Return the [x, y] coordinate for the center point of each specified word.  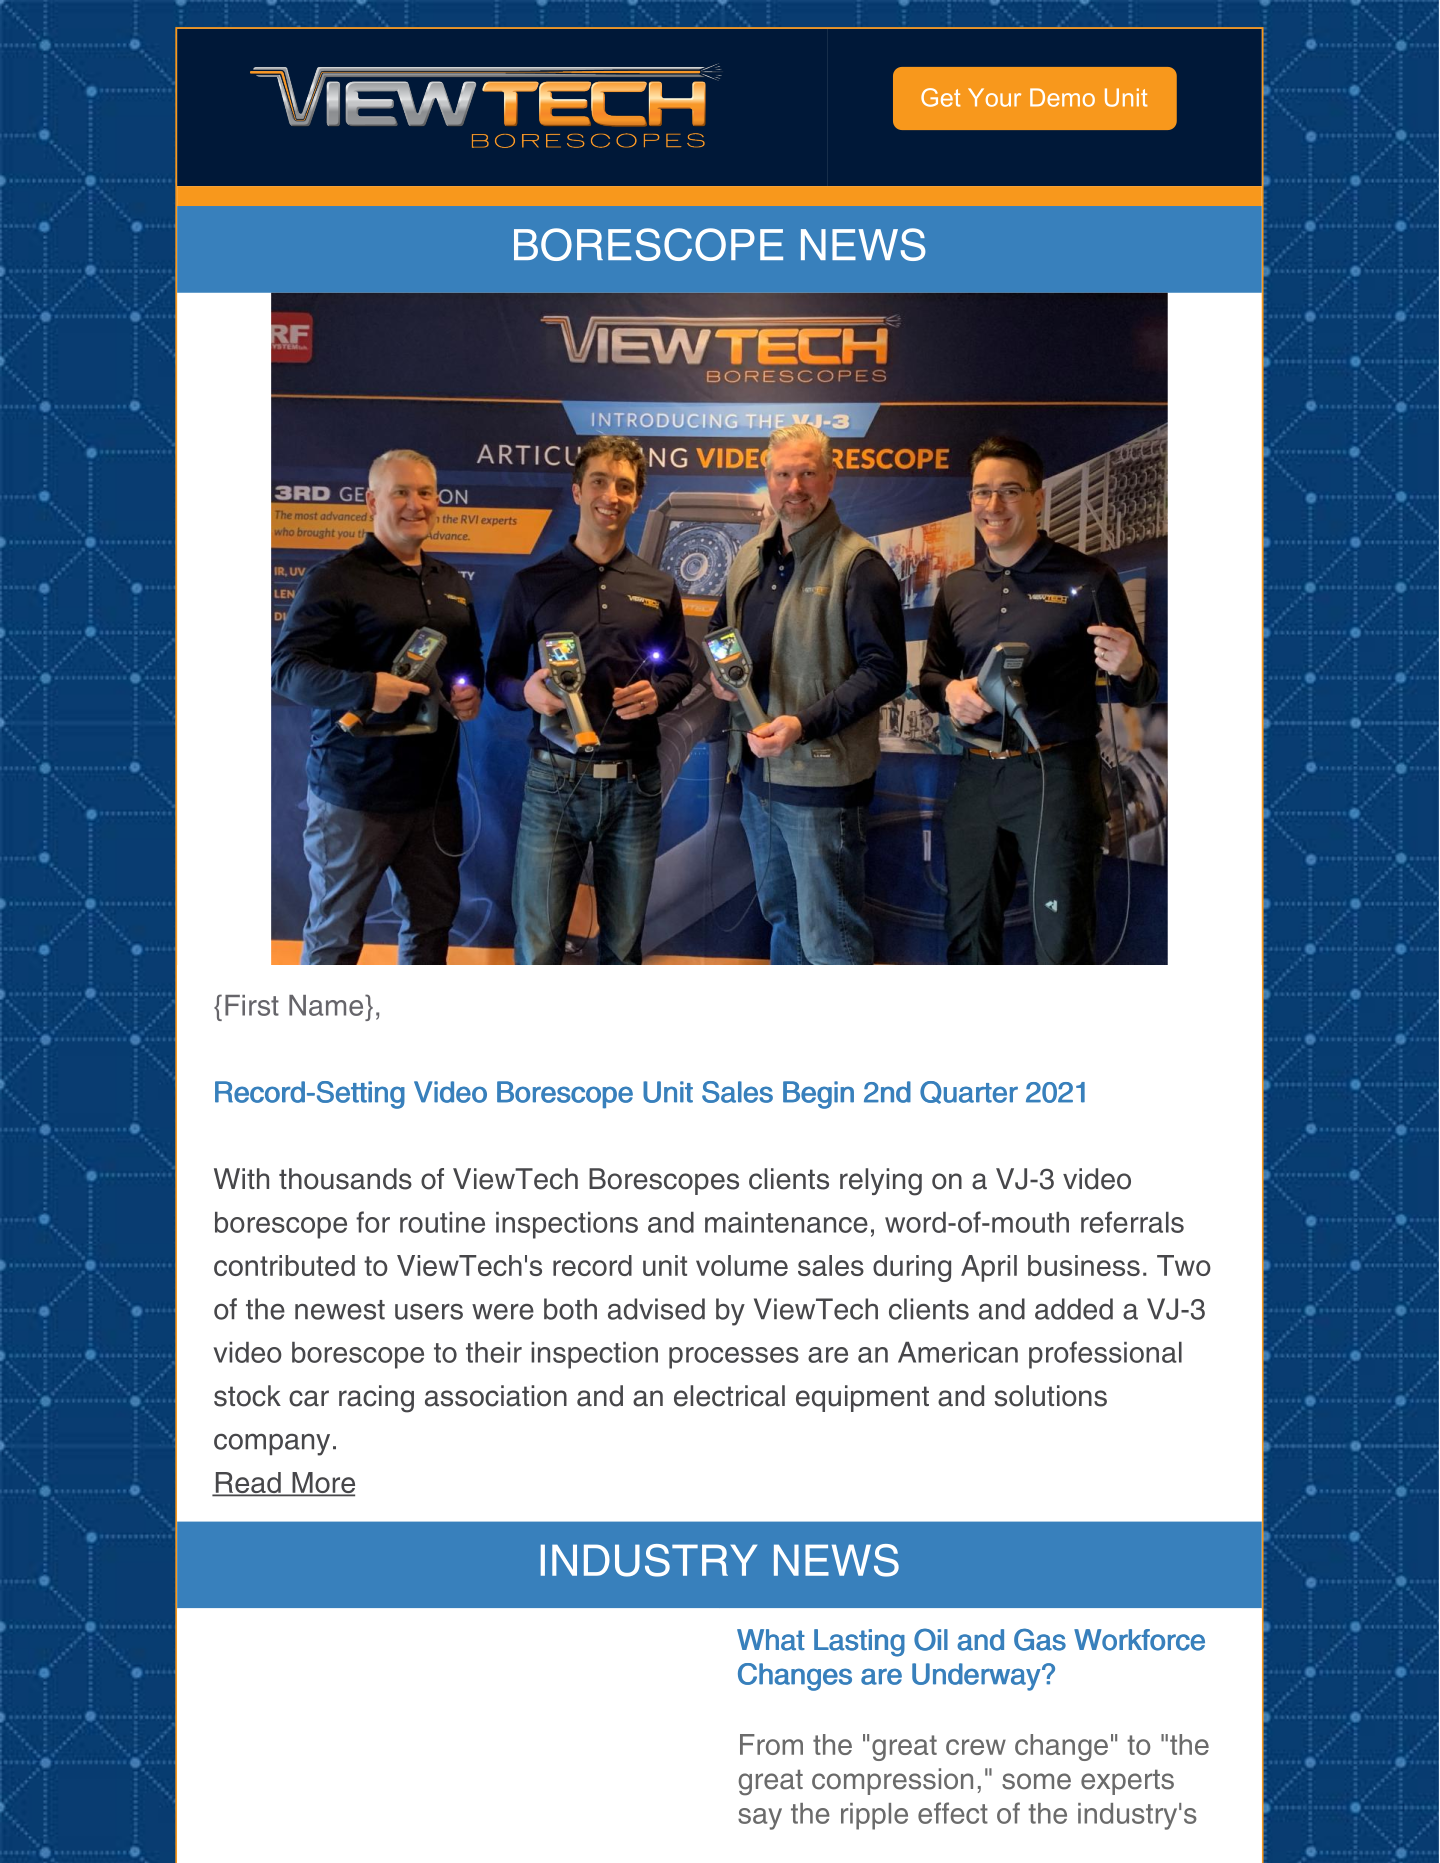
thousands [345, 1179]
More [322, 1484]
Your [994, 97]
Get [941, 97]
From [771, 1744]
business [1084, 1265]
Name [327, 1005]
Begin [818, 1095]
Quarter [969, 1092]
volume [742, 1265]
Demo [1062, 97]
